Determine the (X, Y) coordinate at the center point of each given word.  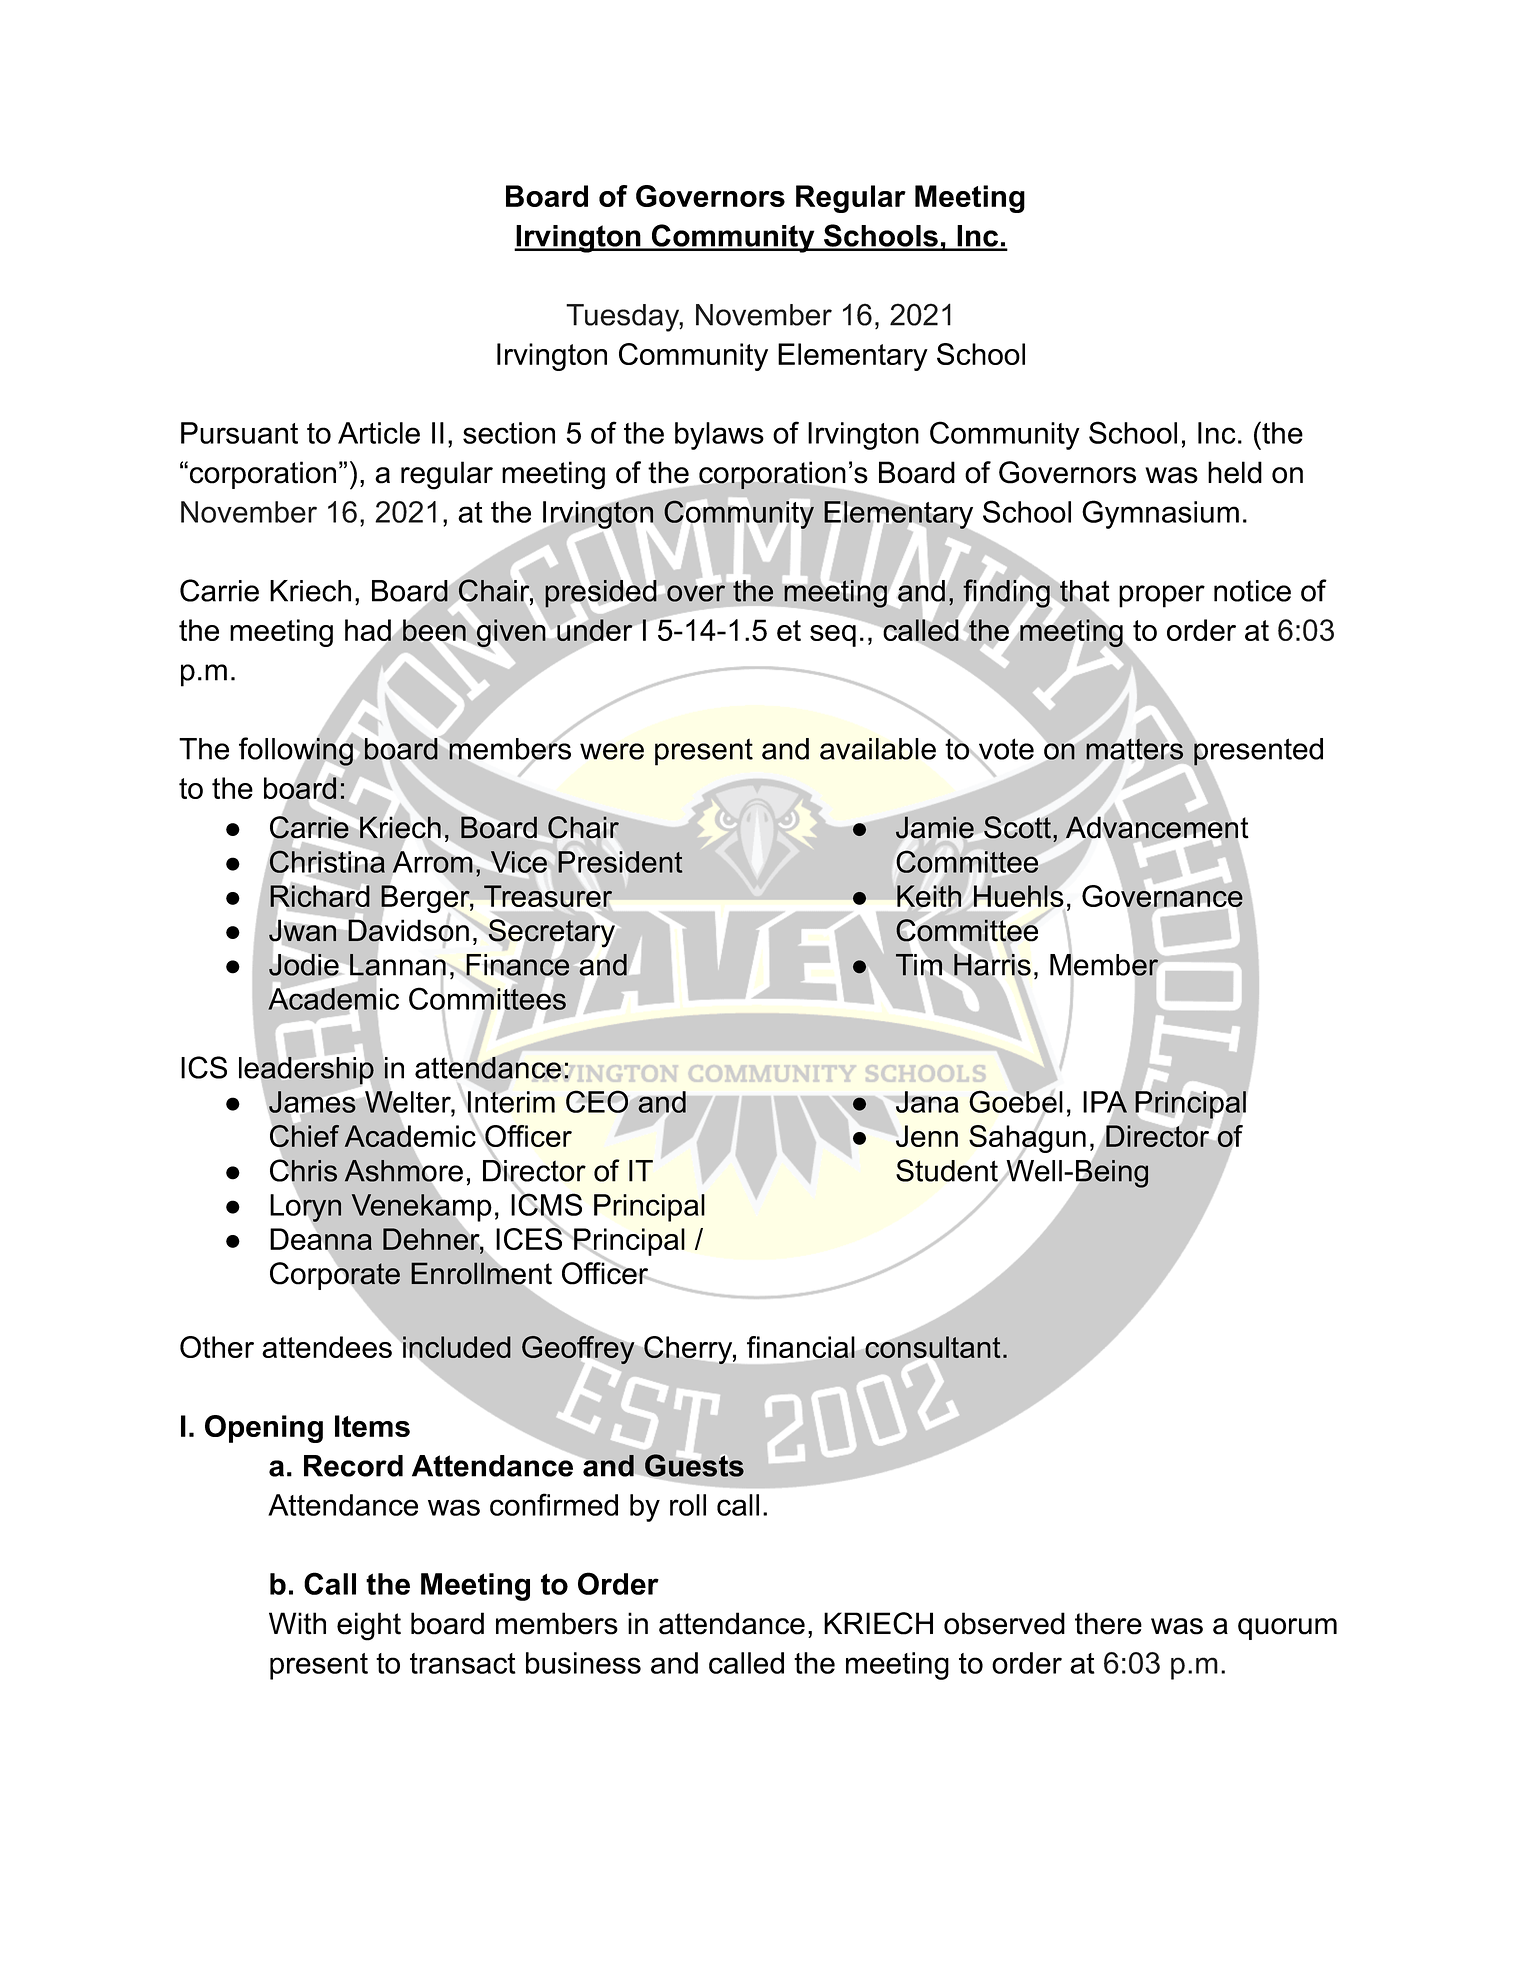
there (1108, 1623)
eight (369, 1626)
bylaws (719, 436)
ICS (204, 1067)
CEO (597, 1101)
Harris (992, 965)
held (1235, 472)
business (583, 1663)
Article (379, 433)
